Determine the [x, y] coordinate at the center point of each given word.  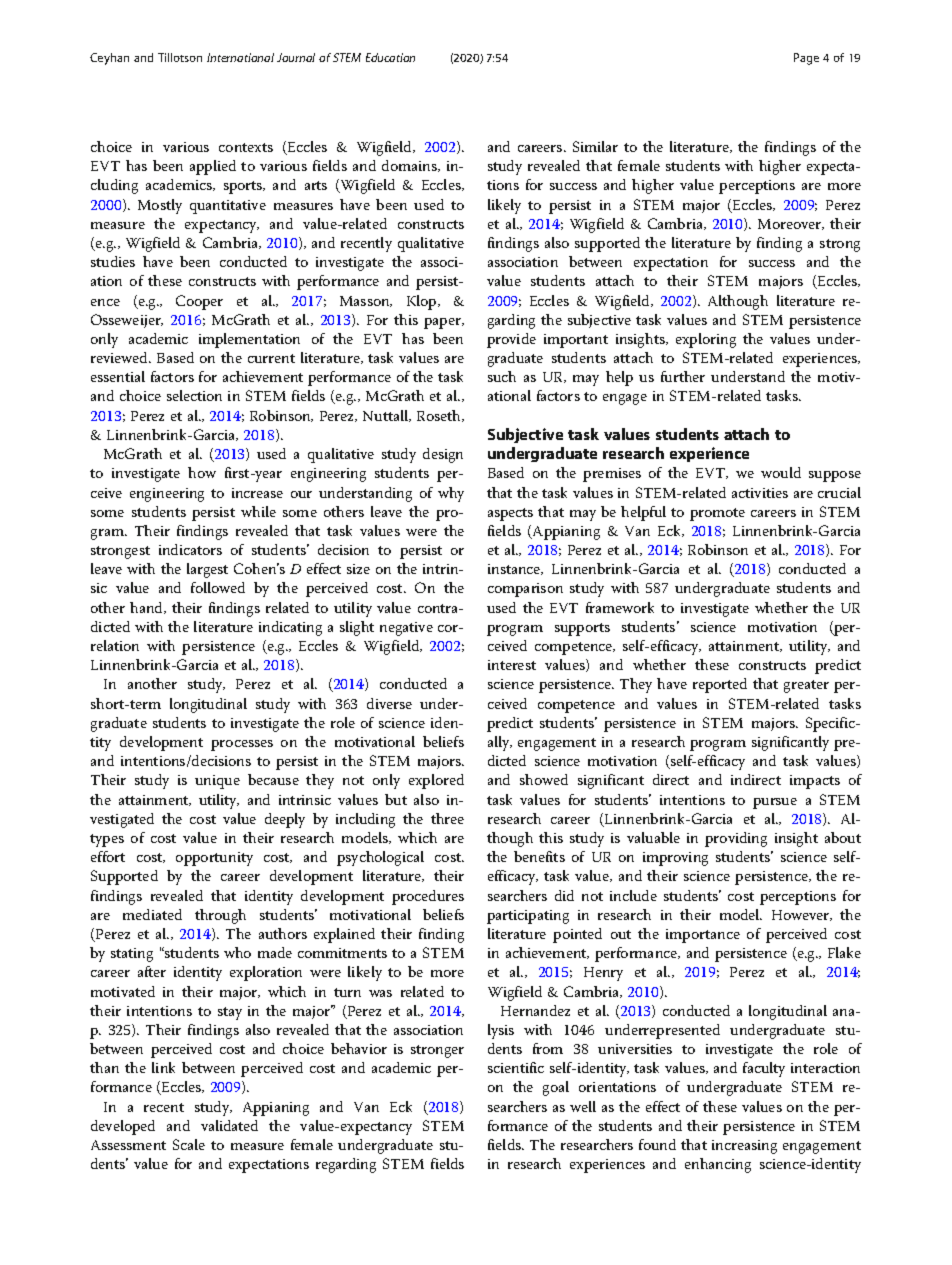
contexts [246, 147]
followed [218, 587]
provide [511, 340]
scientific [516, 1067]
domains [410, 166]
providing [736, 839]
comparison [525, 590]
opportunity [214, 859]
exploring [706, 340]
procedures [428, 897]
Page [806, 59]
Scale [189, 1144]
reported [720, 685]
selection [194, 395]
